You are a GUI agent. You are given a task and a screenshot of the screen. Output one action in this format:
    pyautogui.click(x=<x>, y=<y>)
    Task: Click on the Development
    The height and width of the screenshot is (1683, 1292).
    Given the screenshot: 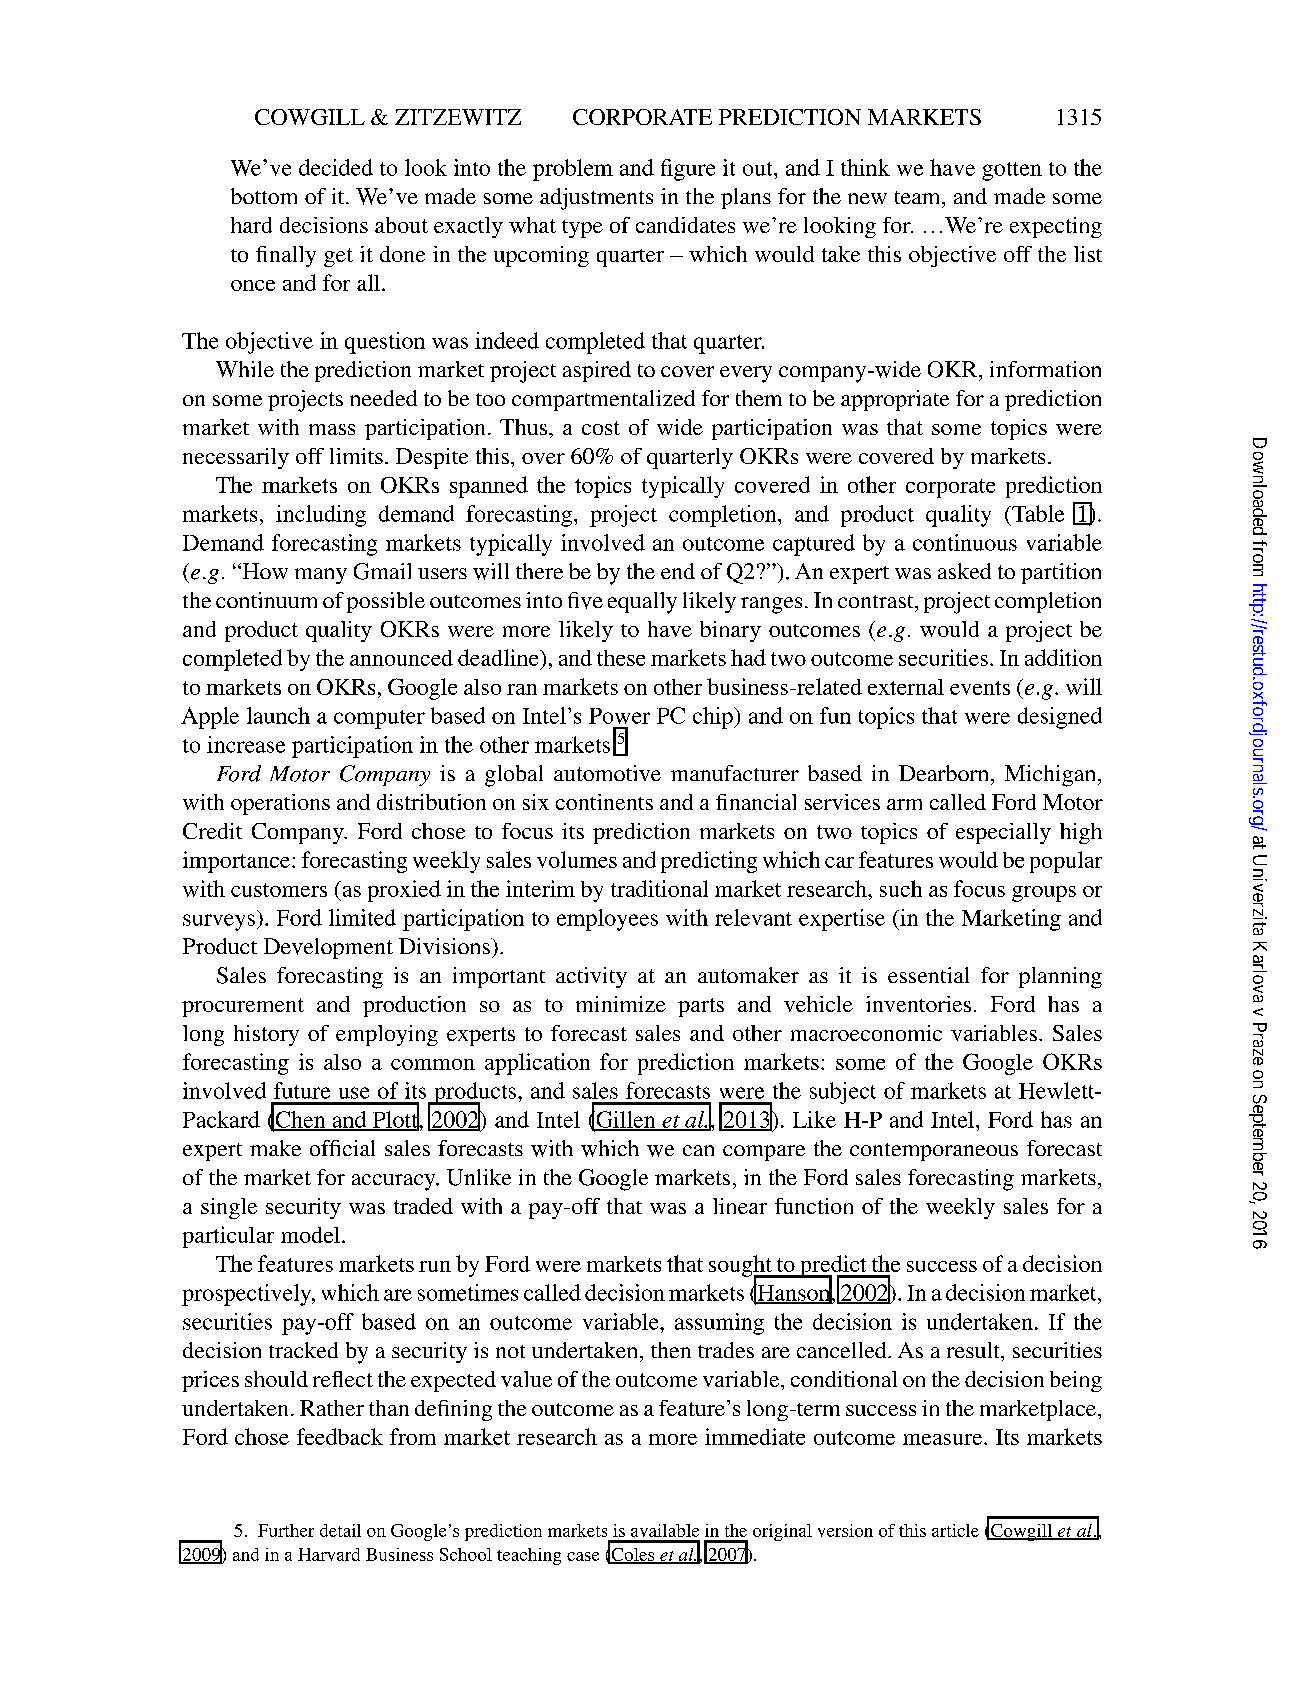 What is the action you would take?
    pyautogui.click(x=328, y=948)
